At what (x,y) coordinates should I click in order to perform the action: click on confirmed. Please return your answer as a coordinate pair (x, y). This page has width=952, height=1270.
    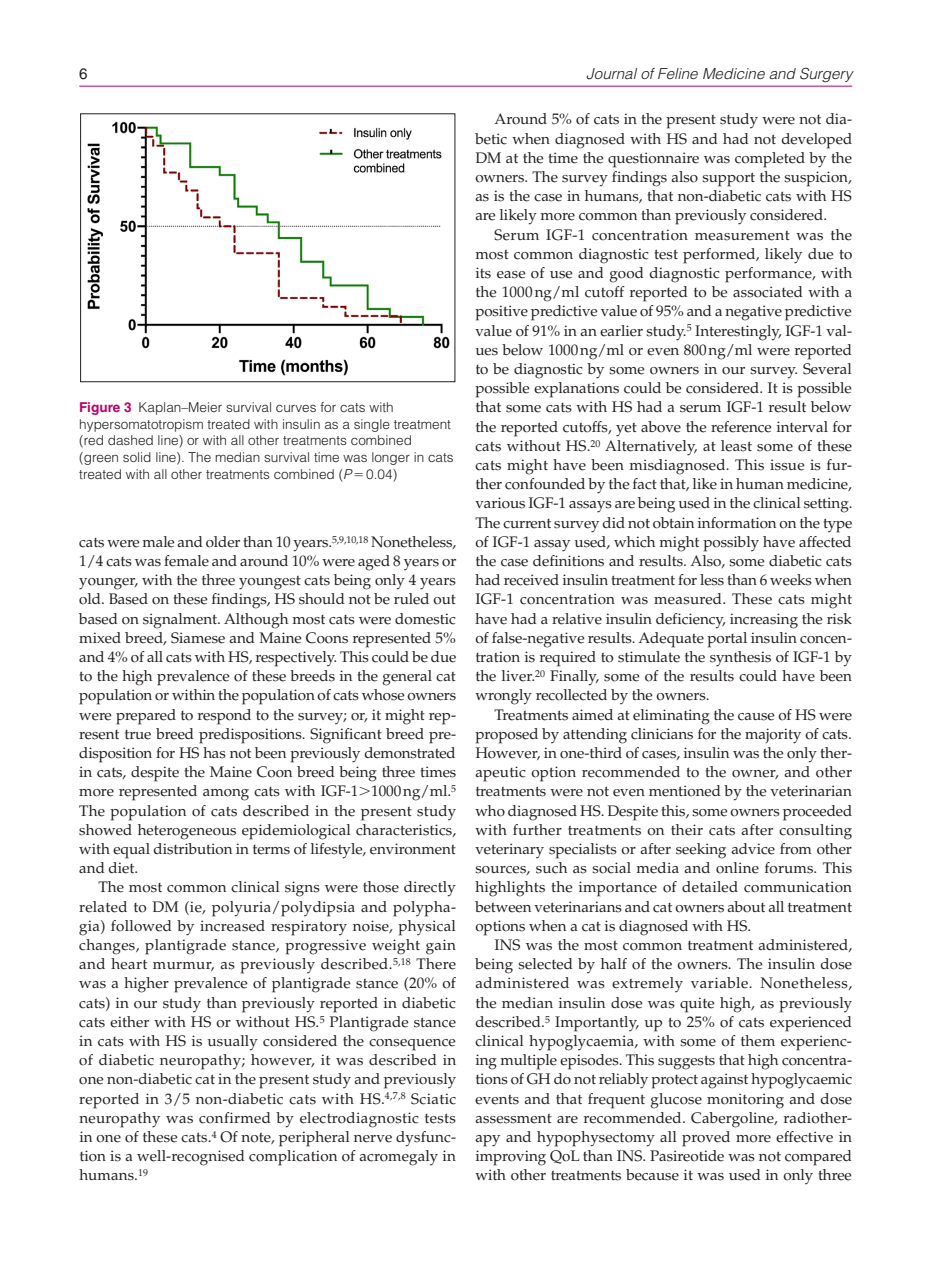
    Looking at the image, I should click on (235, 1118).
